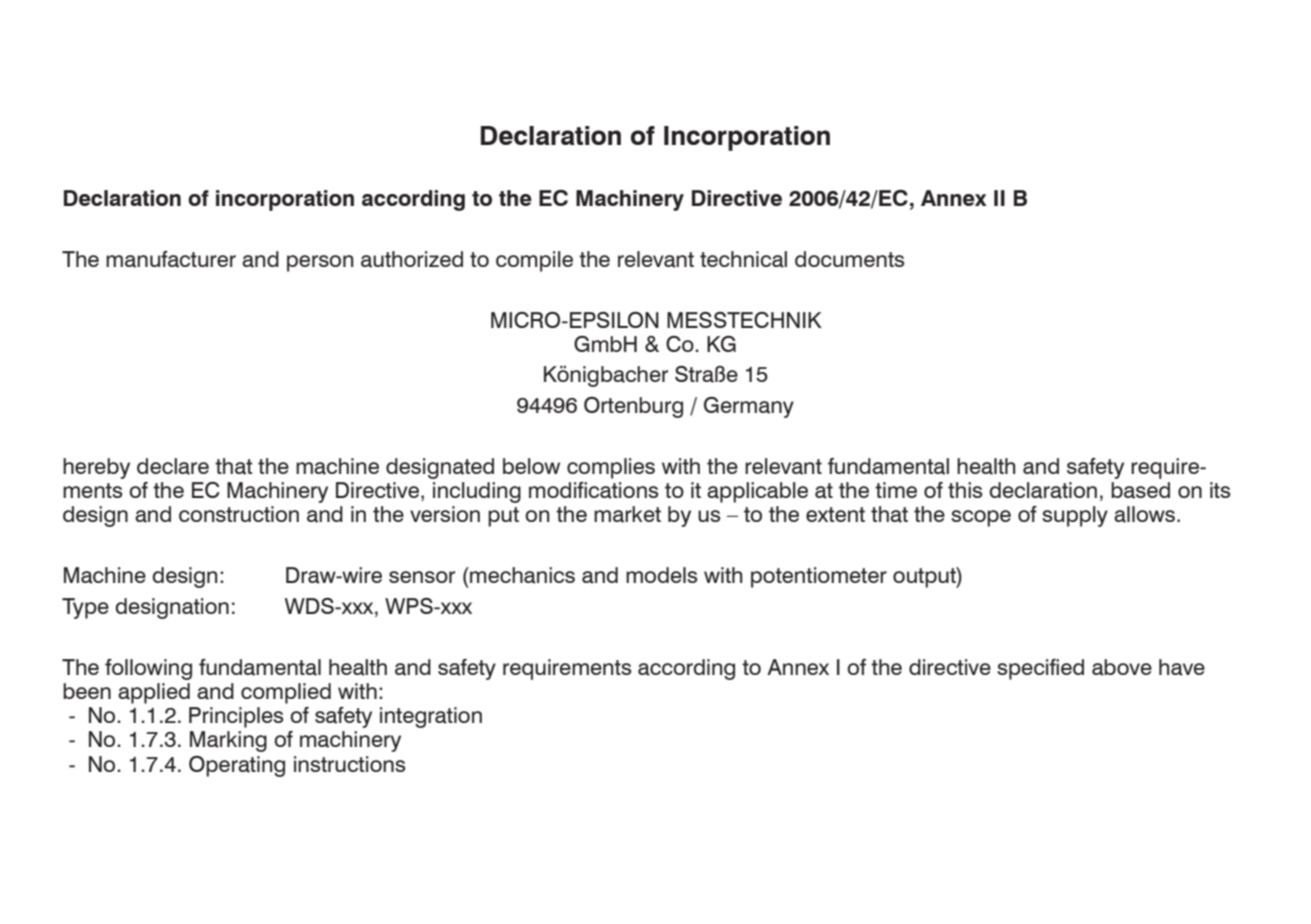  What do you see at coordinates (819, 577) in the screenshot?
I see `potentiometer` at bounding box center [819, 577].
